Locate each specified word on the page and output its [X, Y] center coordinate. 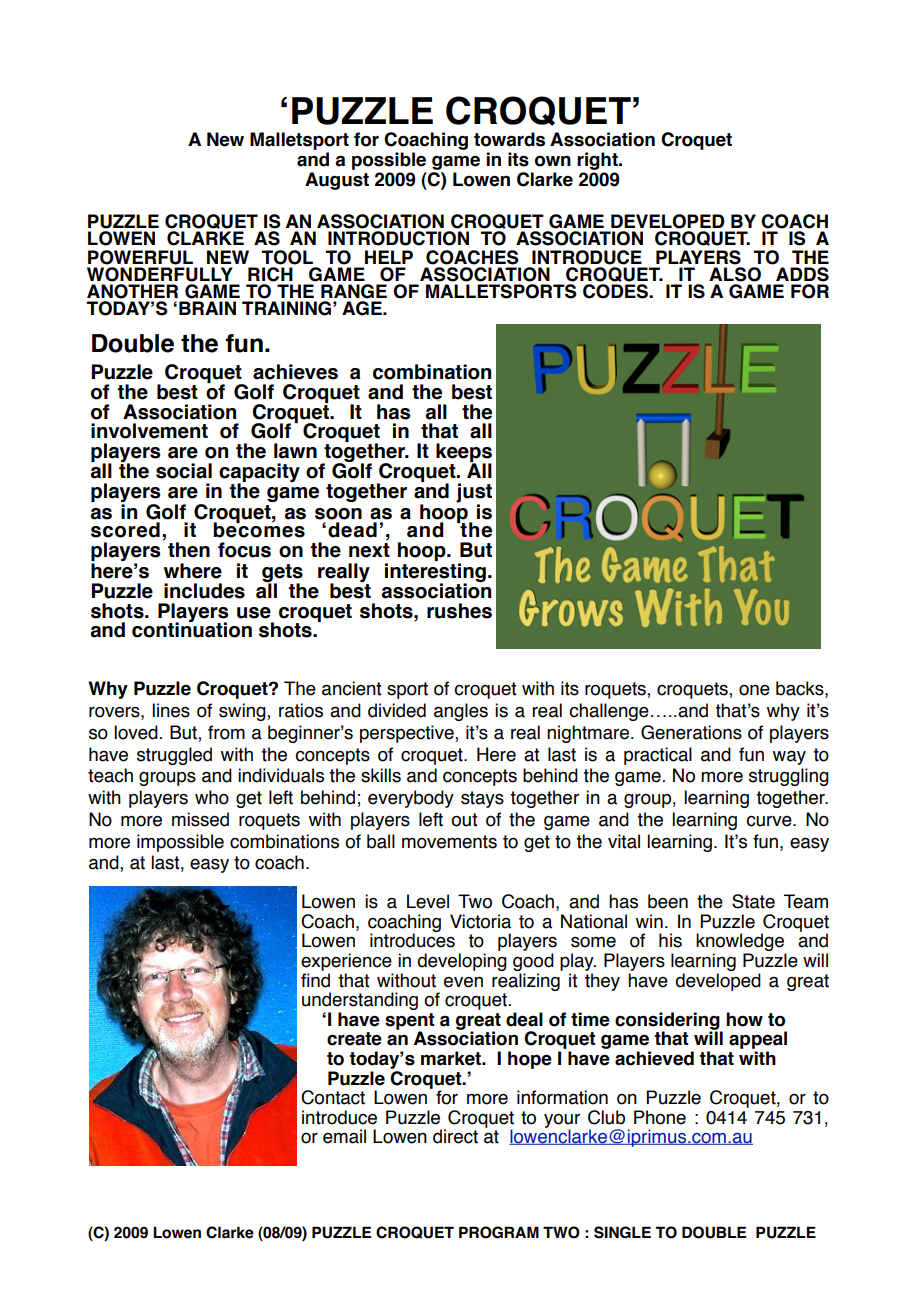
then [189, 550]
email [344, 1136]
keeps [464, 454]
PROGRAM [499, 1232]
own [553, 161]
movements [449, 842]
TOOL [287, 257]
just [474, 494]
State [753, 901]
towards [509, 139]
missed [200, 819]
